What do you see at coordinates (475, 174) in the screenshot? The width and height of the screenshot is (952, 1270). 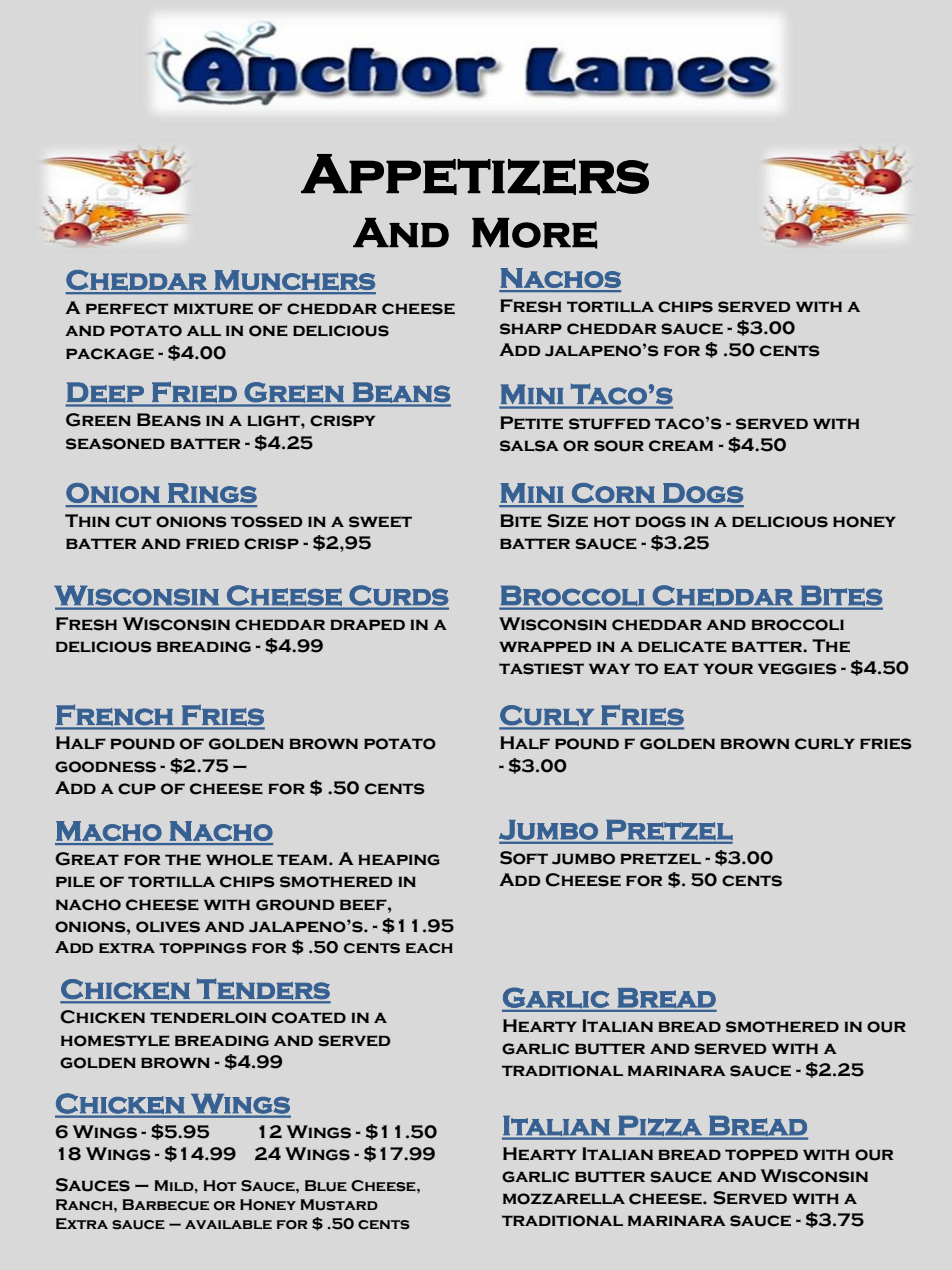 I see `Appetizers` at bounding box center [475, 174].
